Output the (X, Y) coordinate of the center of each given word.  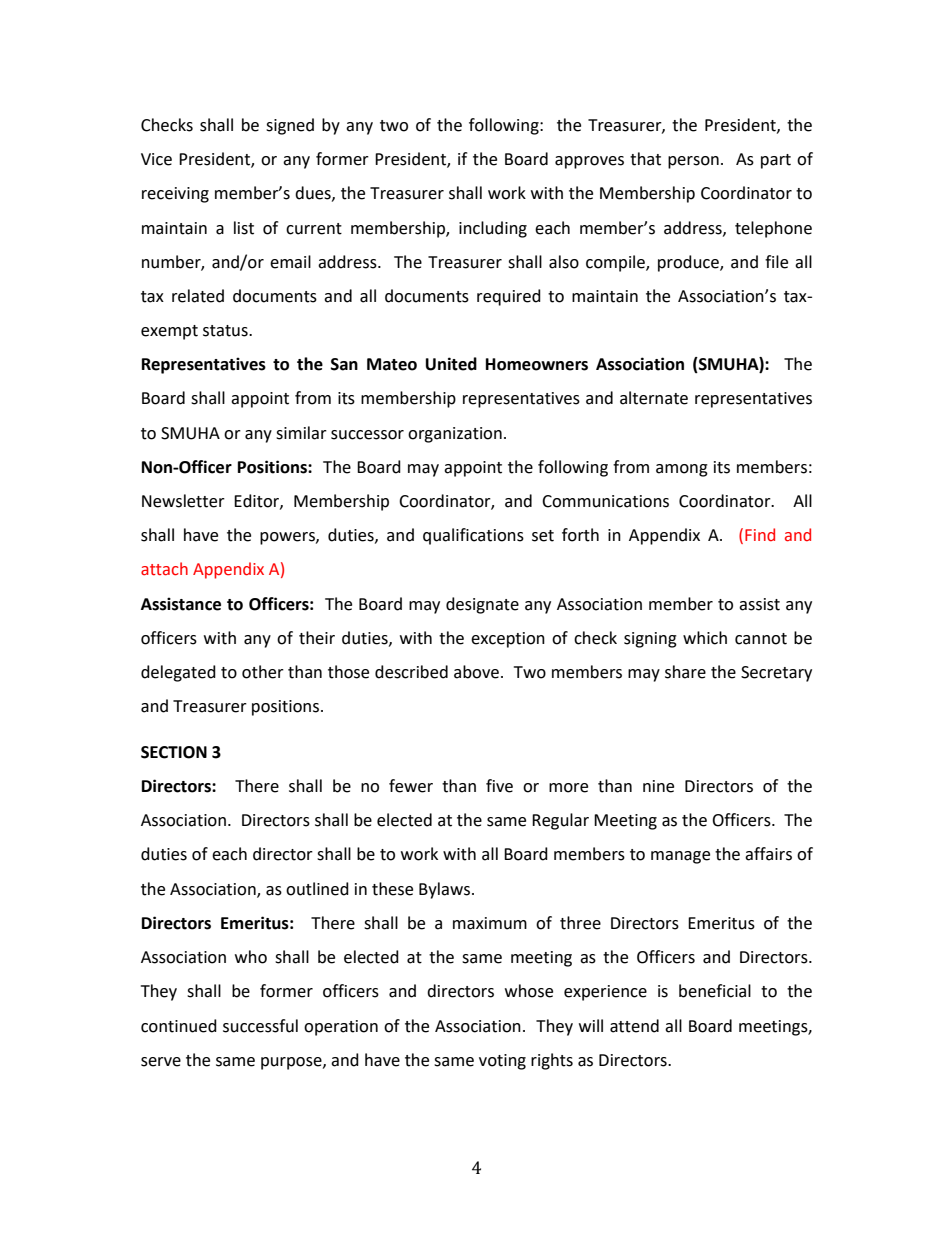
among (682, 470)
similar (301, 433)
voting (502, 1062)
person (693, 162)
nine (658, 786)
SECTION (174, 752)
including (493, 229)
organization (455, 435)
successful (260, 1026)
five (499, 786)
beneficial (715, 991)
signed (290, 126)
